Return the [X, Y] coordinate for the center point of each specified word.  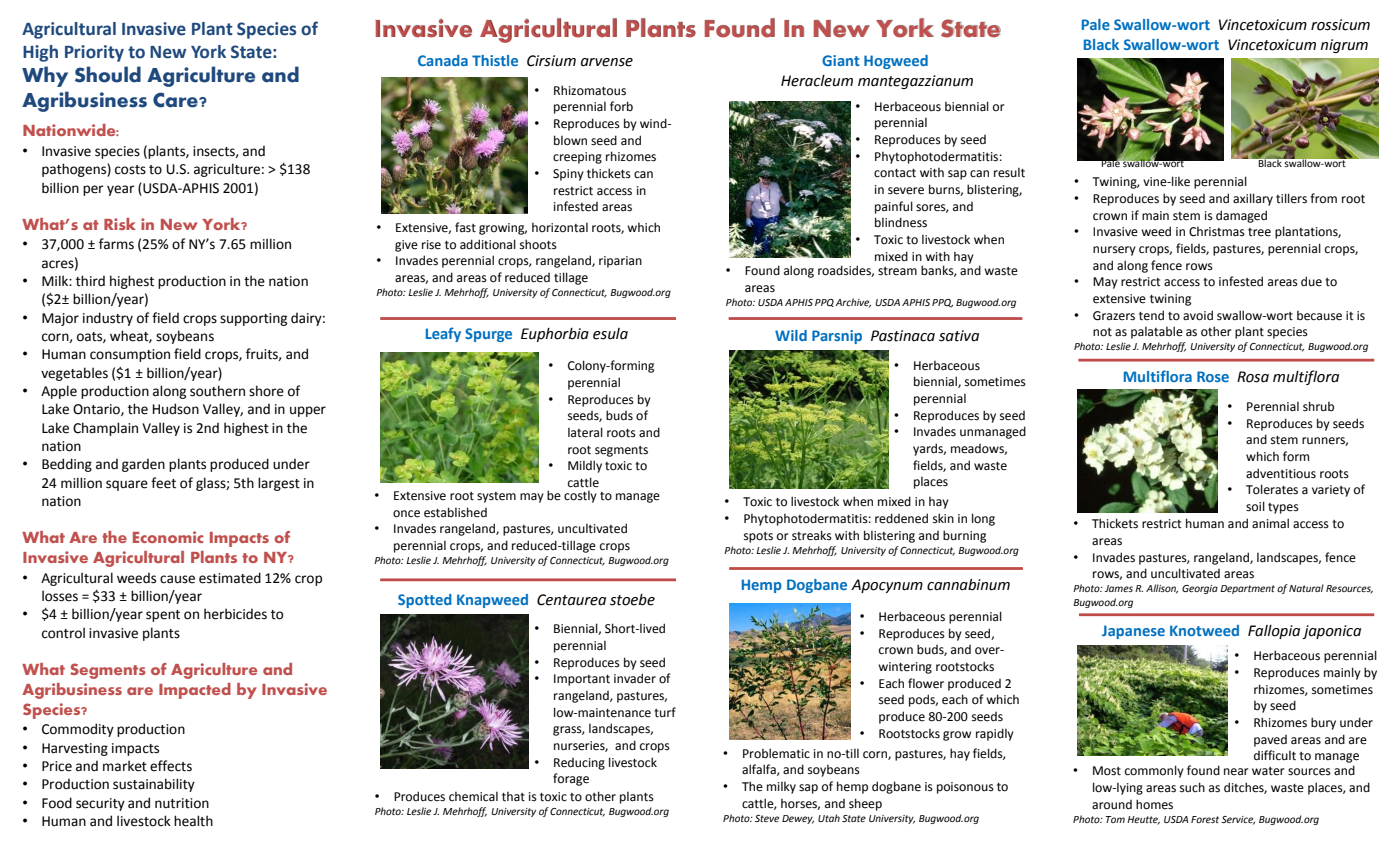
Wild [791, 335]
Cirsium [551, 61]
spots [758, 537]
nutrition [182, 803]
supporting [253, 319]
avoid [1198, 315]
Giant [841, 60]
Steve [767, 818]
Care [176, 100]
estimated [230, 578]
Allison [1162, 589]
